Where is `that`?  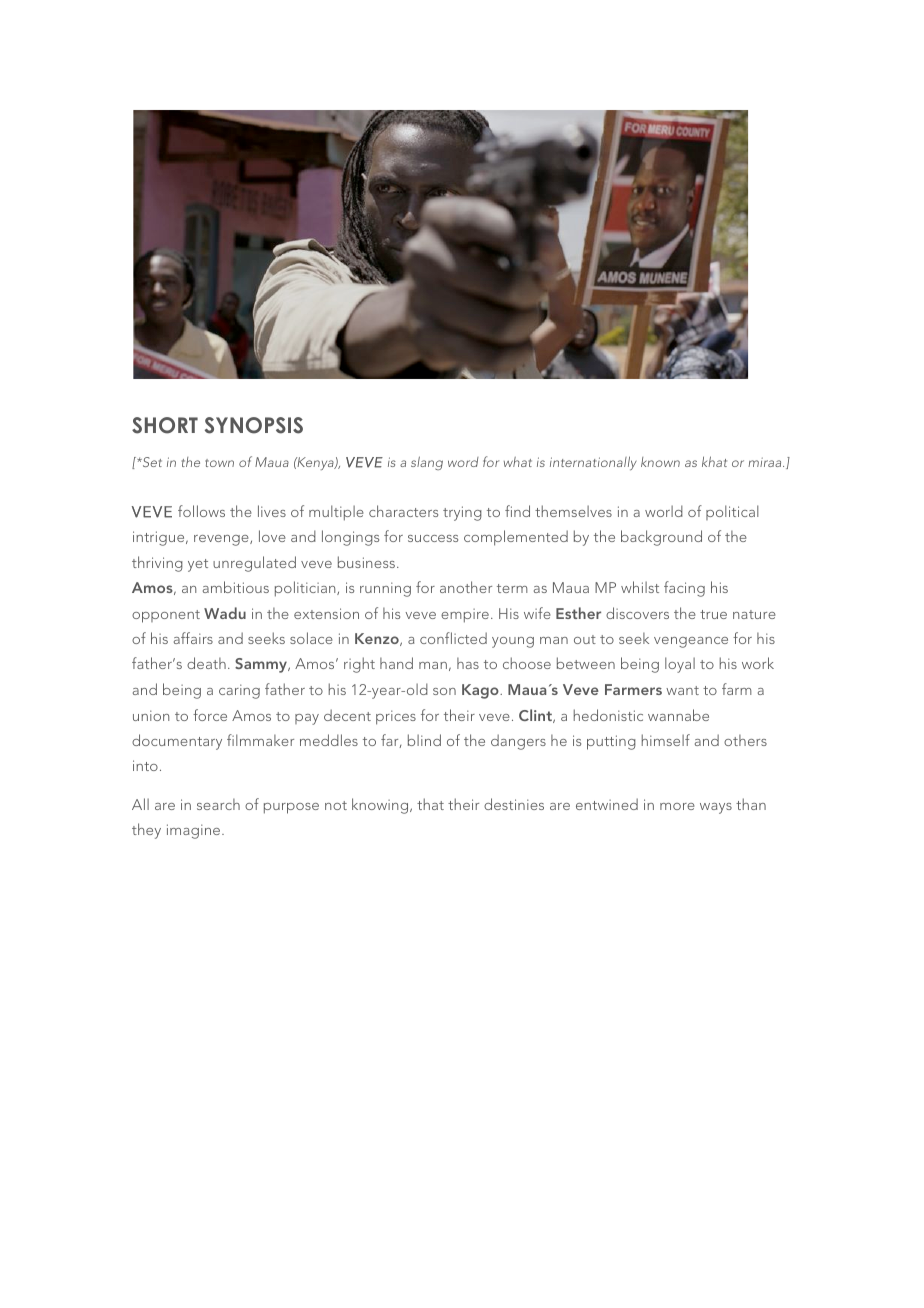
that is located at coordinates (430, 804).
